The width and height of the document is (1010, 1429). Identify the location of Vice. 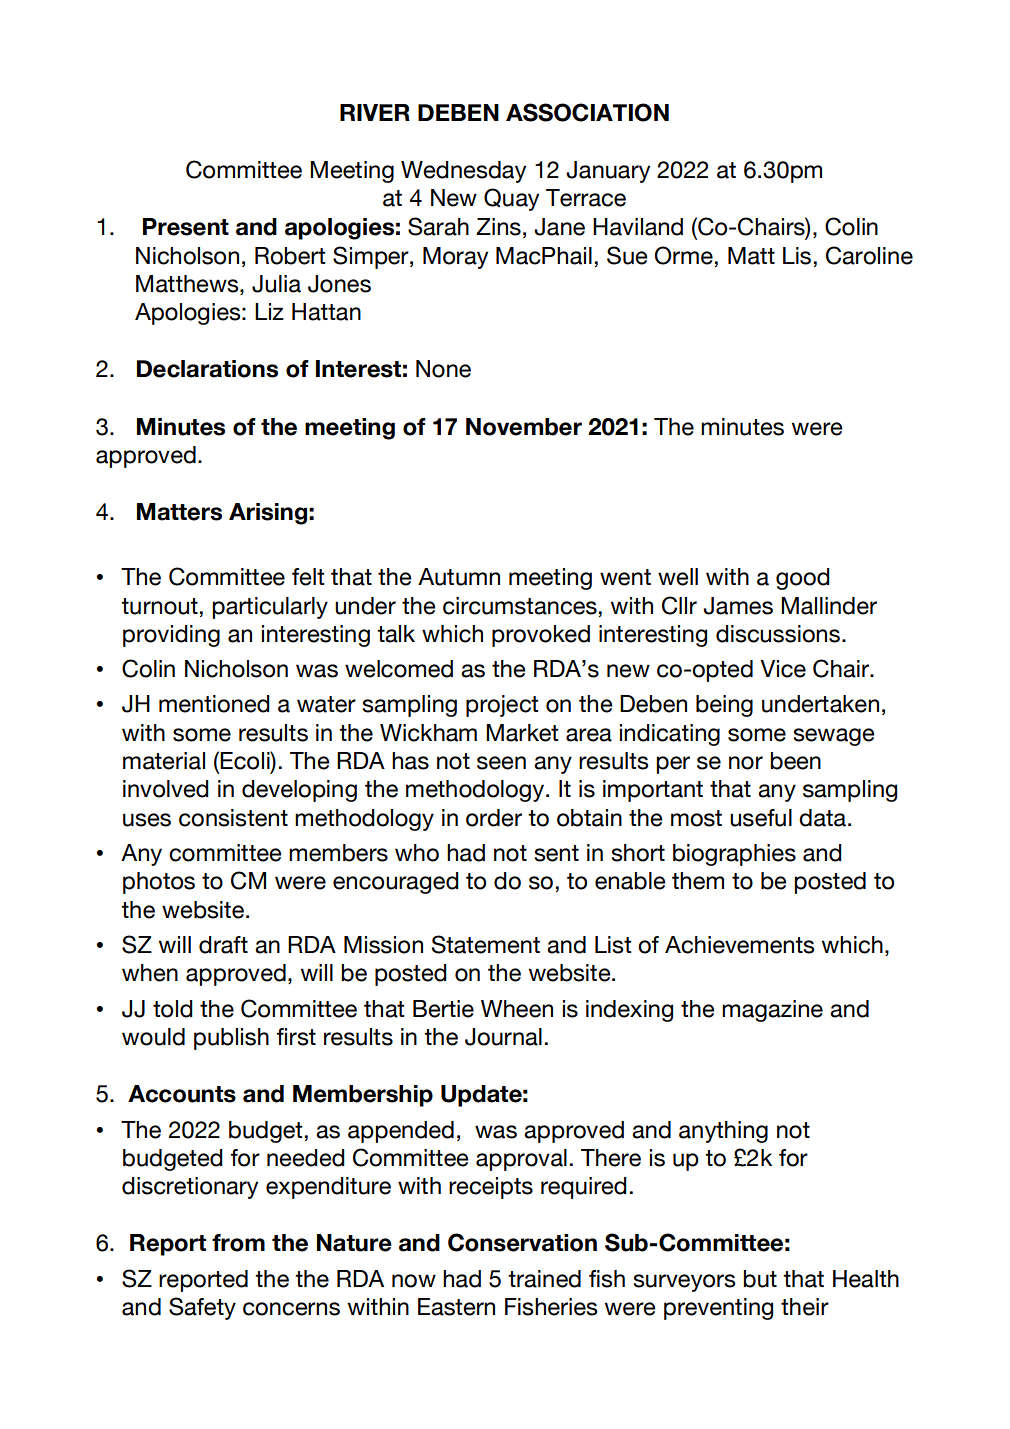
(783, 669).
